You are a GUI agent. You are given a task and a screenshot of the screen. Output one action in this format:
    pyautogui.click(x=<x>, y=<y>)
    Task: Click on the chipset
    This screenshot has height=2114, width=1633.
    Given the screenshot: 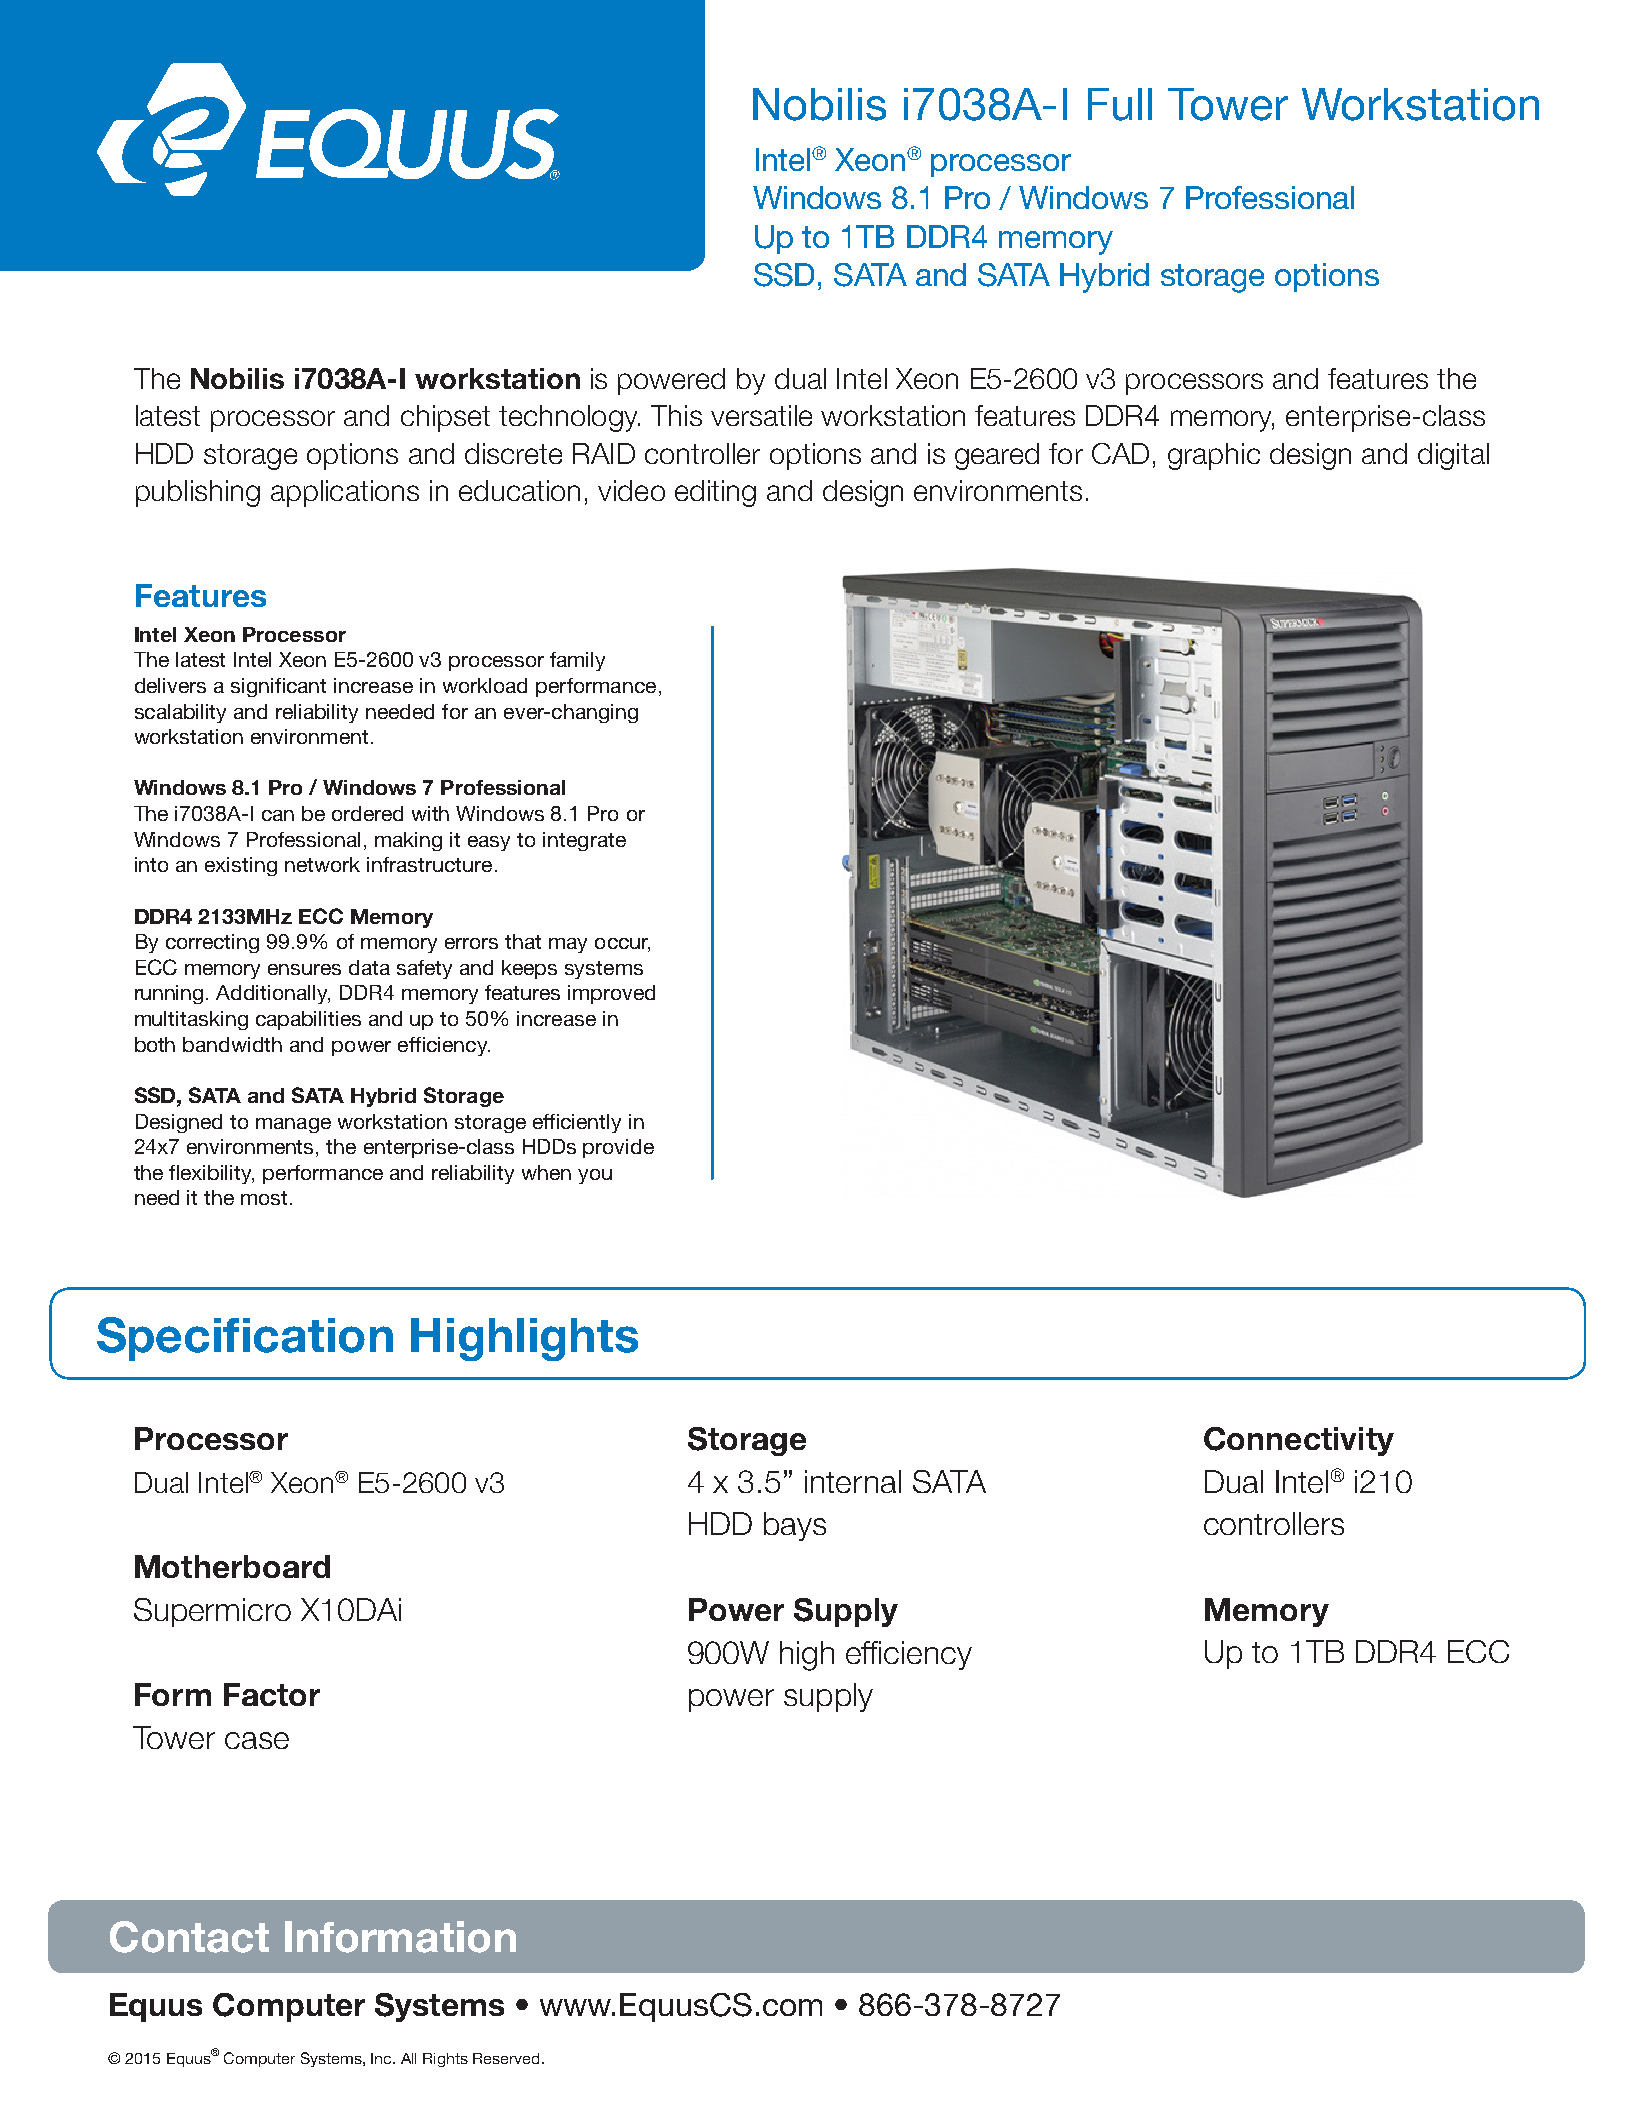 What is the action you would take?
    pyautogui.click(x=445, y=418)
